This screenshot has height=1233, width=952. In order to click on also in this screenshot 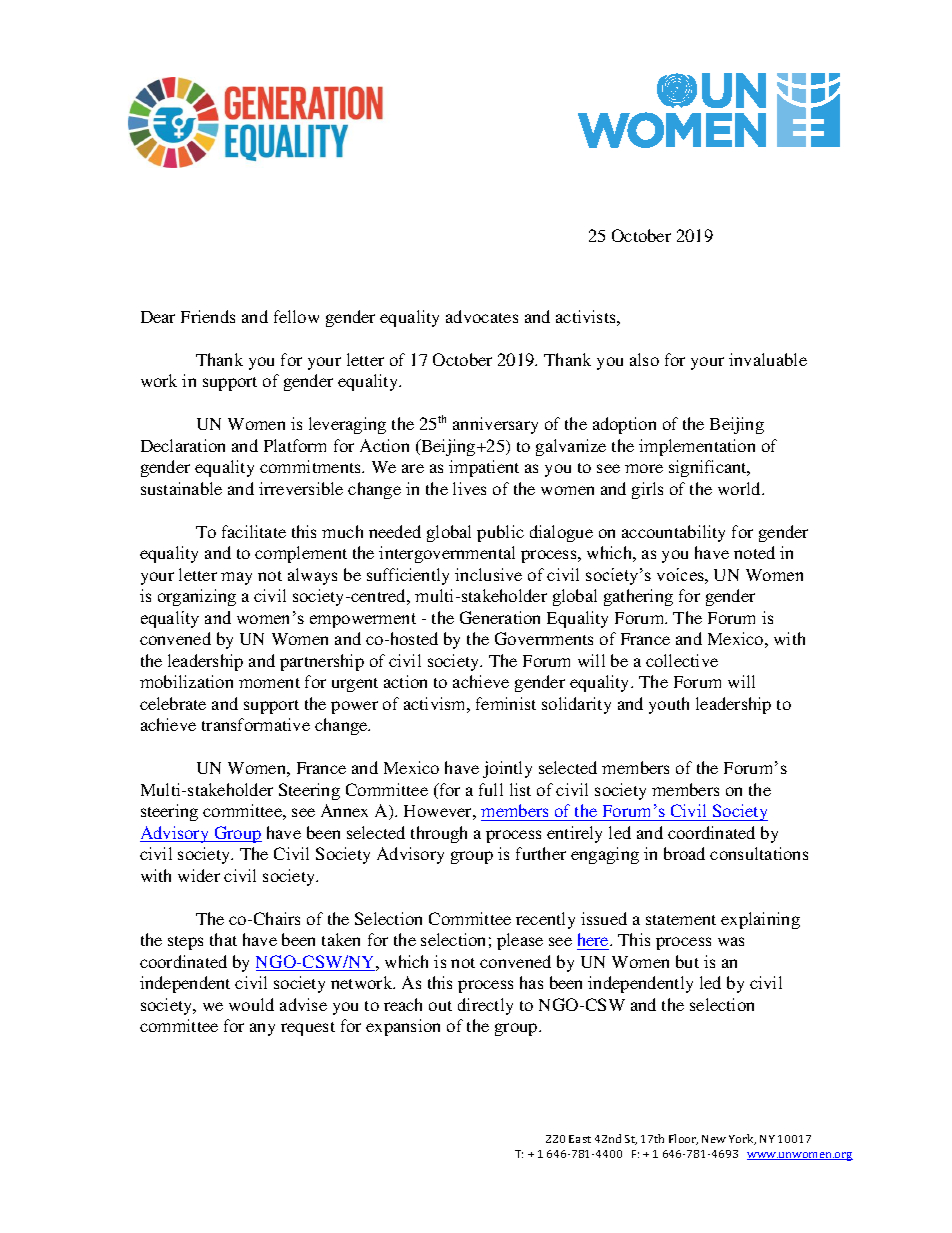, I will do `click(644, 359)`.
